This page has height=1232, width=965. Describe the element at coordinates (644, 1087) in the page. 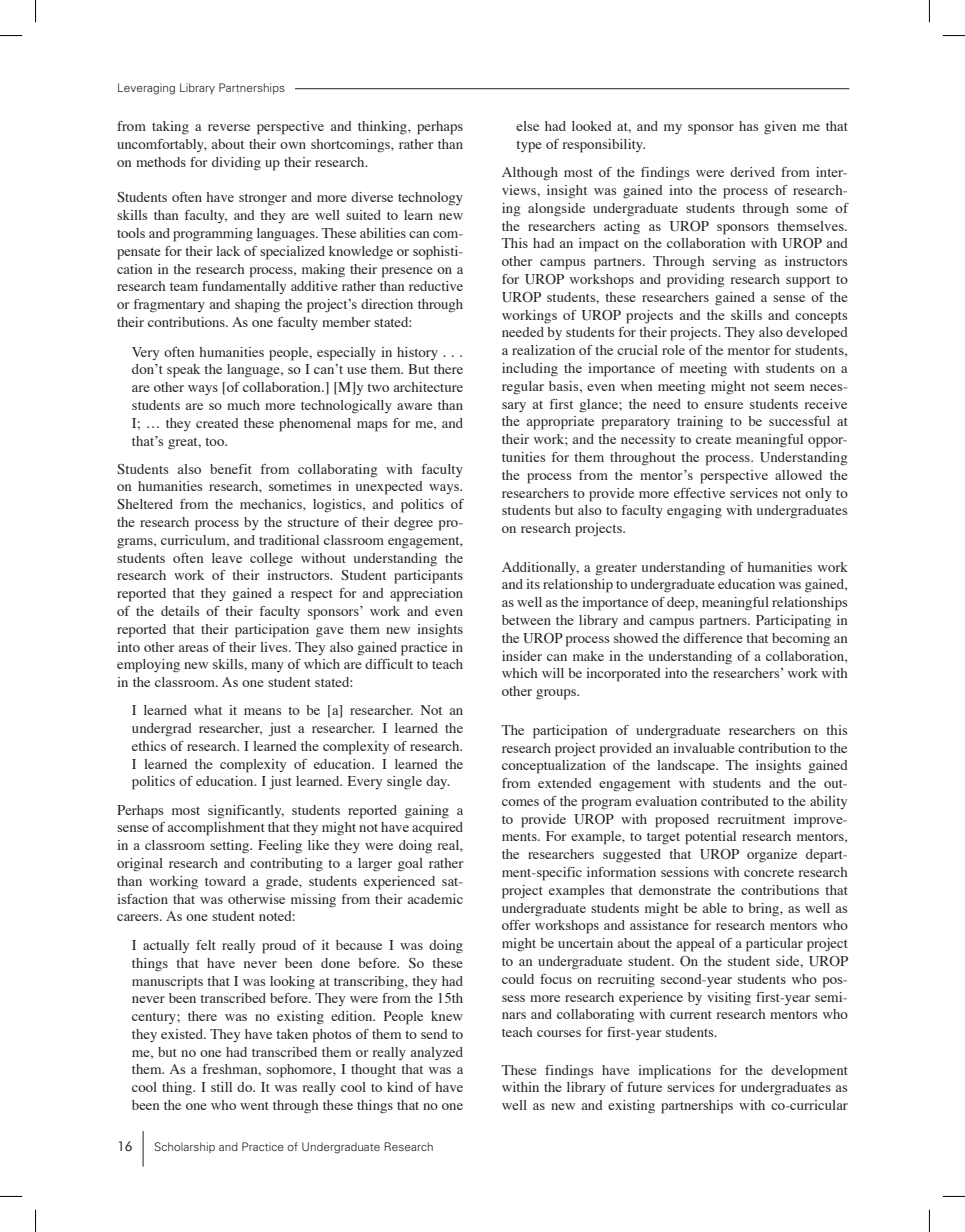

I see `future` at that location.
